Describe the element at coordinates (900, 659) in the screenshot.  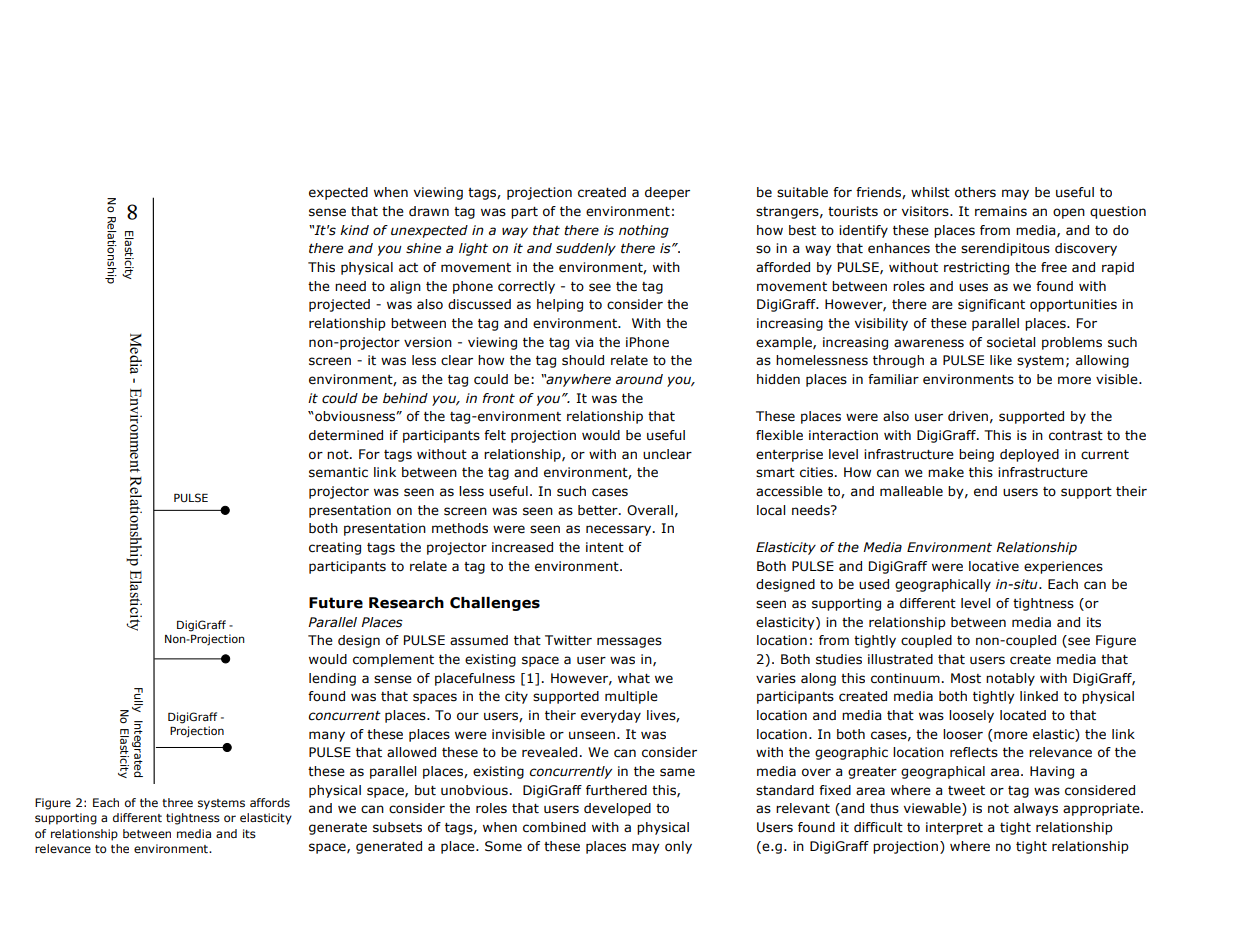
I see `illustrated` at that location.
